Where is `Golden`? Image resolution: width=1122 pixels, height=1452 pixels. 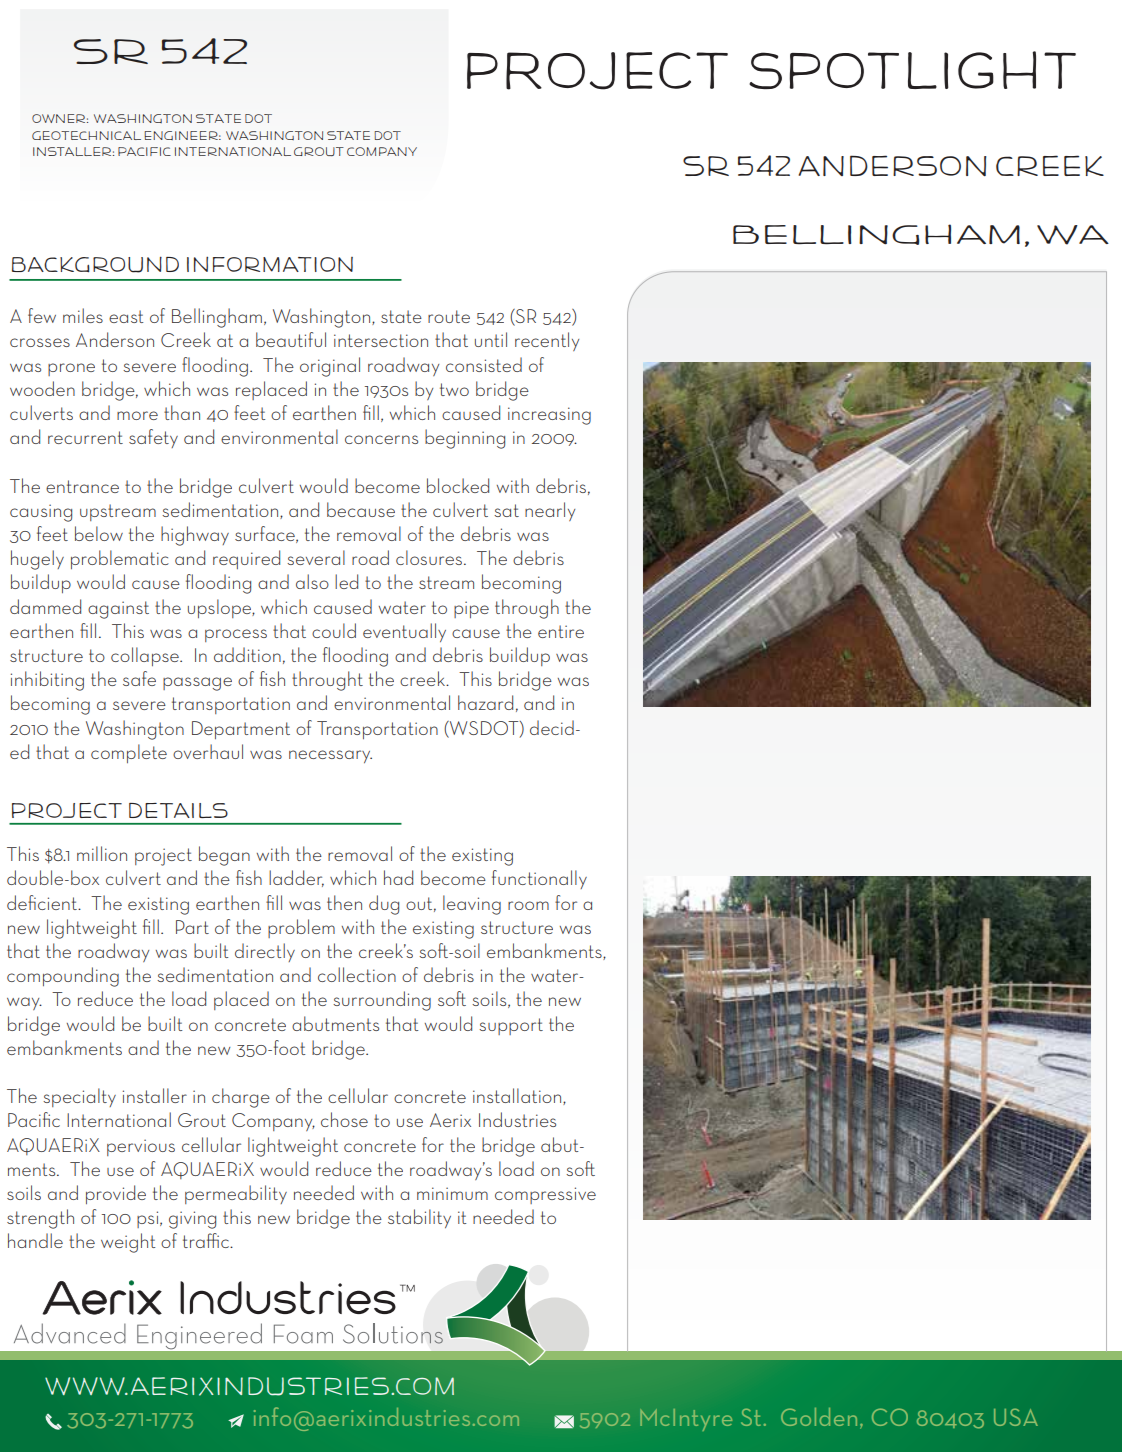 Golden is located at coordinates (819, 1417).
